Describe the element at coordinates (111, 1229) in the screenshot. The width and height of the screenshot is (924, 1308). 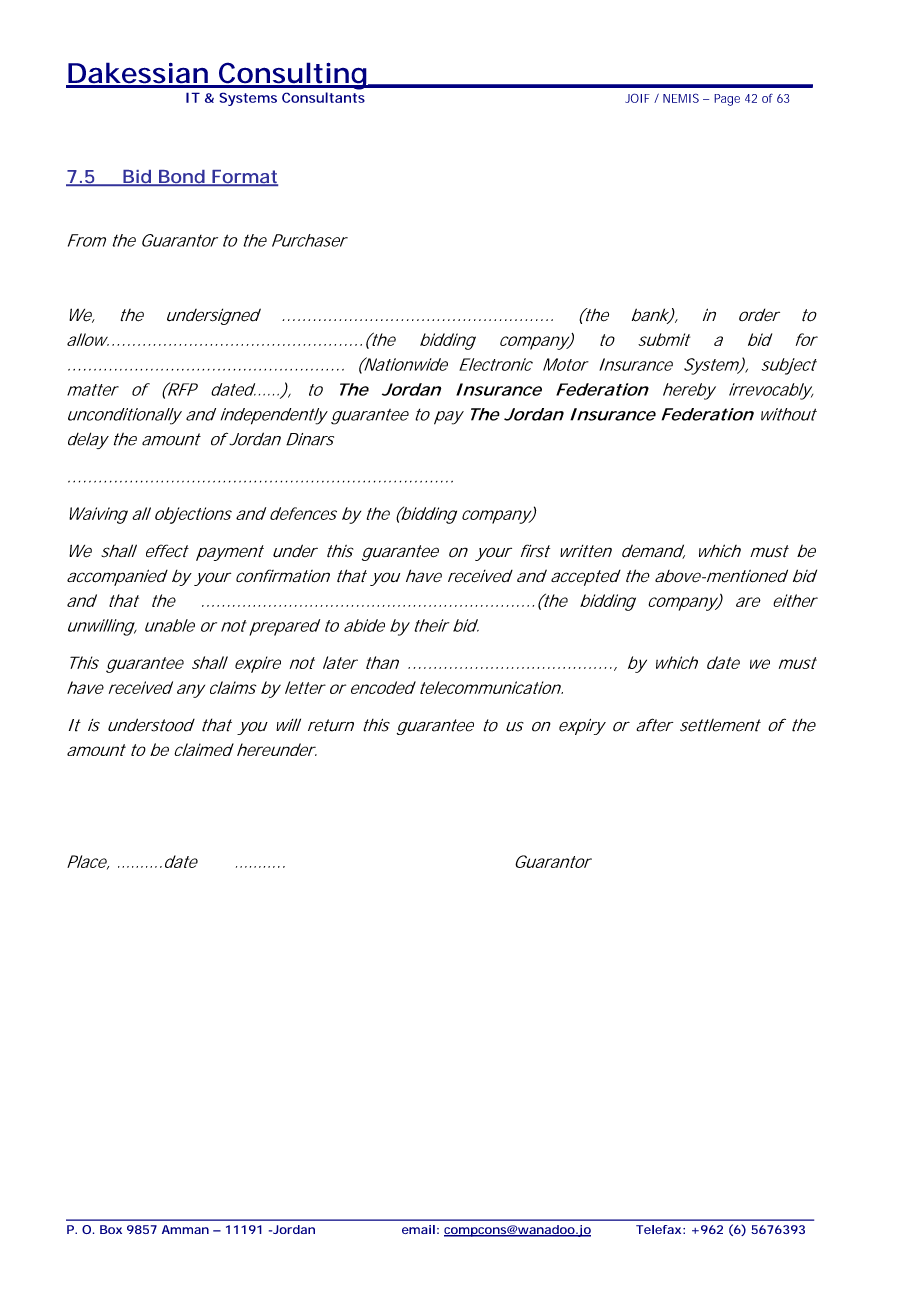
I see `Box` at that location.
